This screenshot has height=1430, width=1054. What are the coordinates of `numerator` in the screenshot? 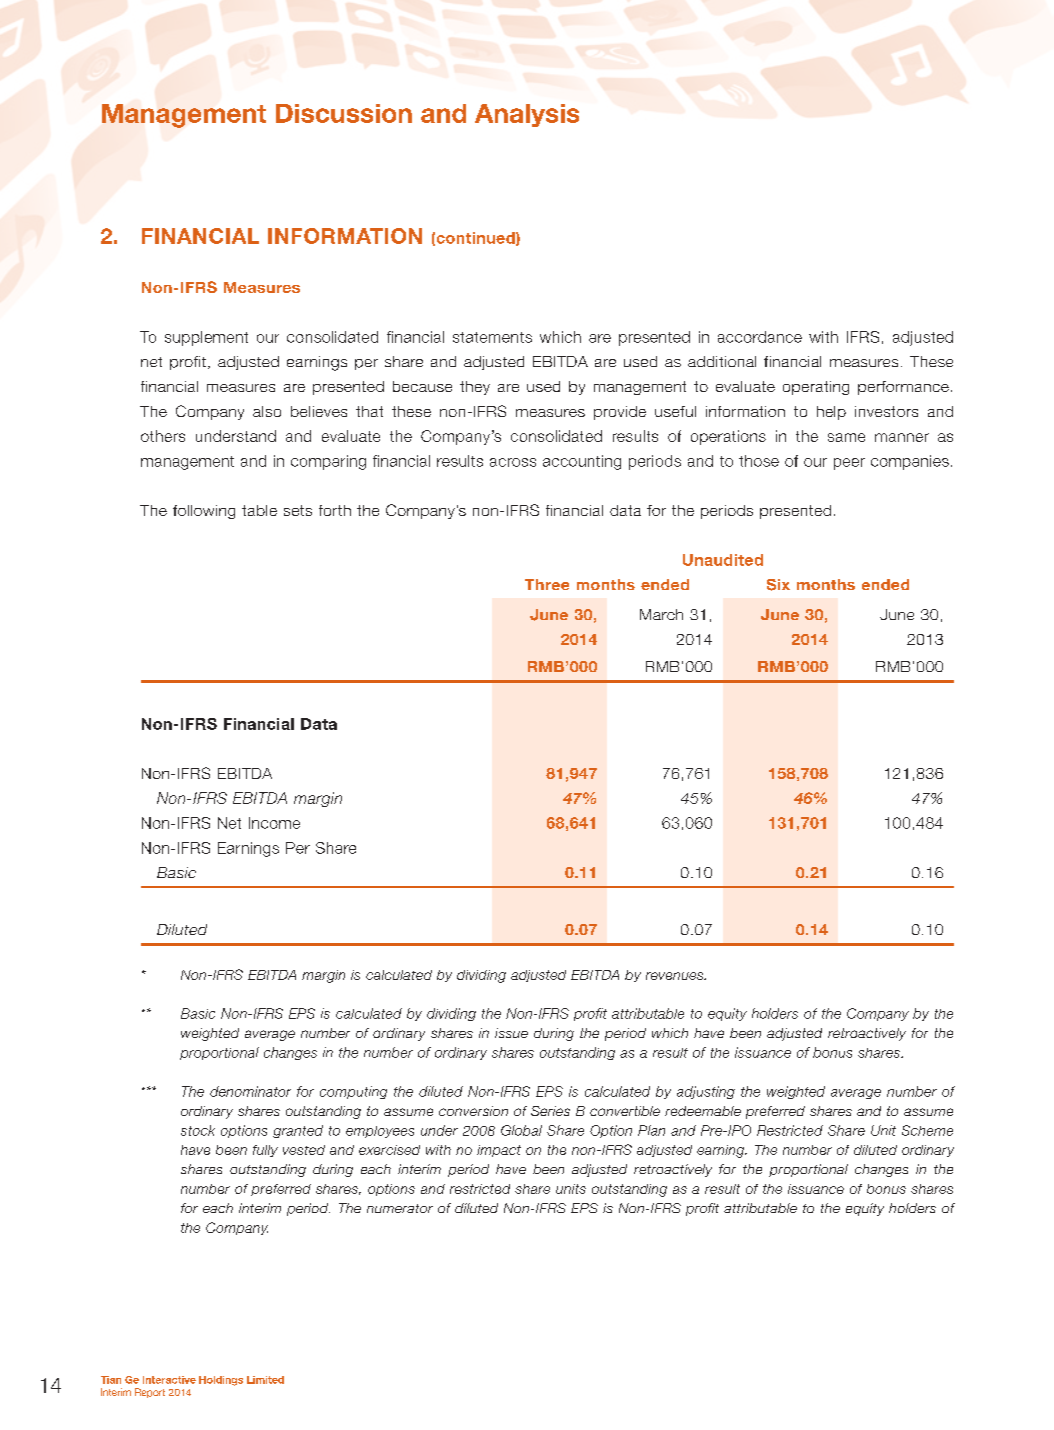 It's located at (400, 1208).
